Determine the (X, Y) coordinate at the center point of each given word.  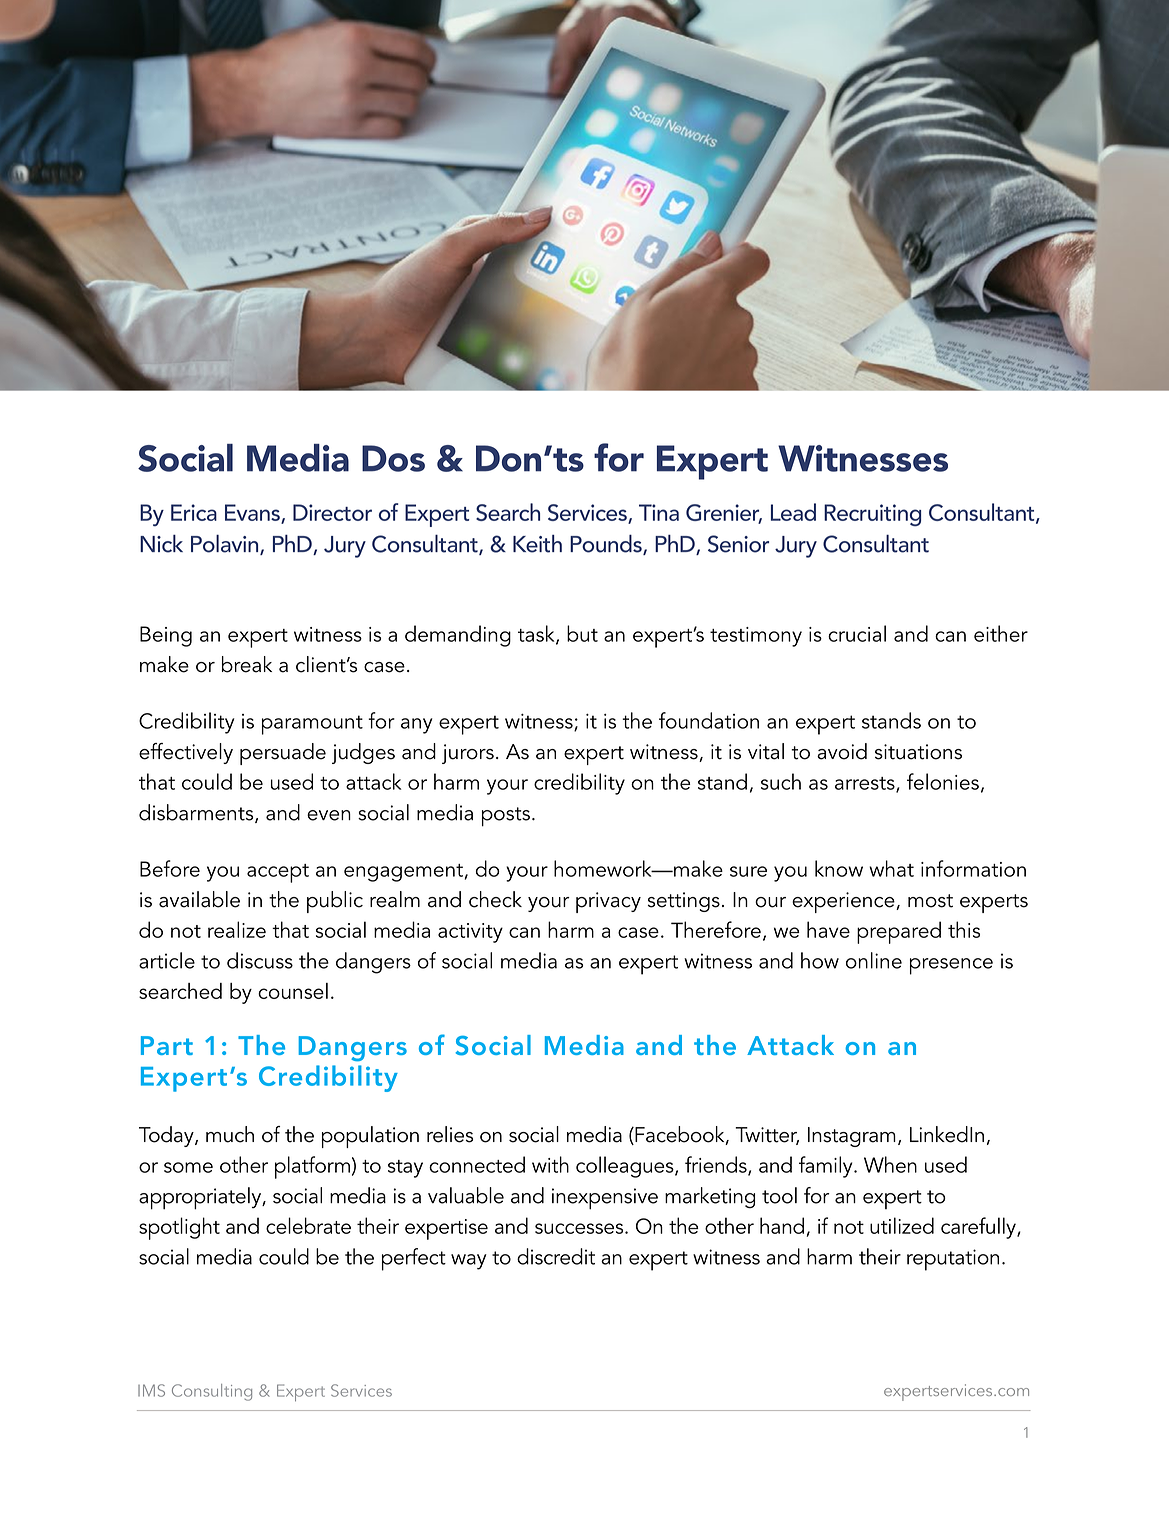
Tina (659, 512)
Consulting (212, 1392)
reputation (953, 1260)
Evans (253, 513)
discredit (556, 1256)
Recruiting (872, 515)
